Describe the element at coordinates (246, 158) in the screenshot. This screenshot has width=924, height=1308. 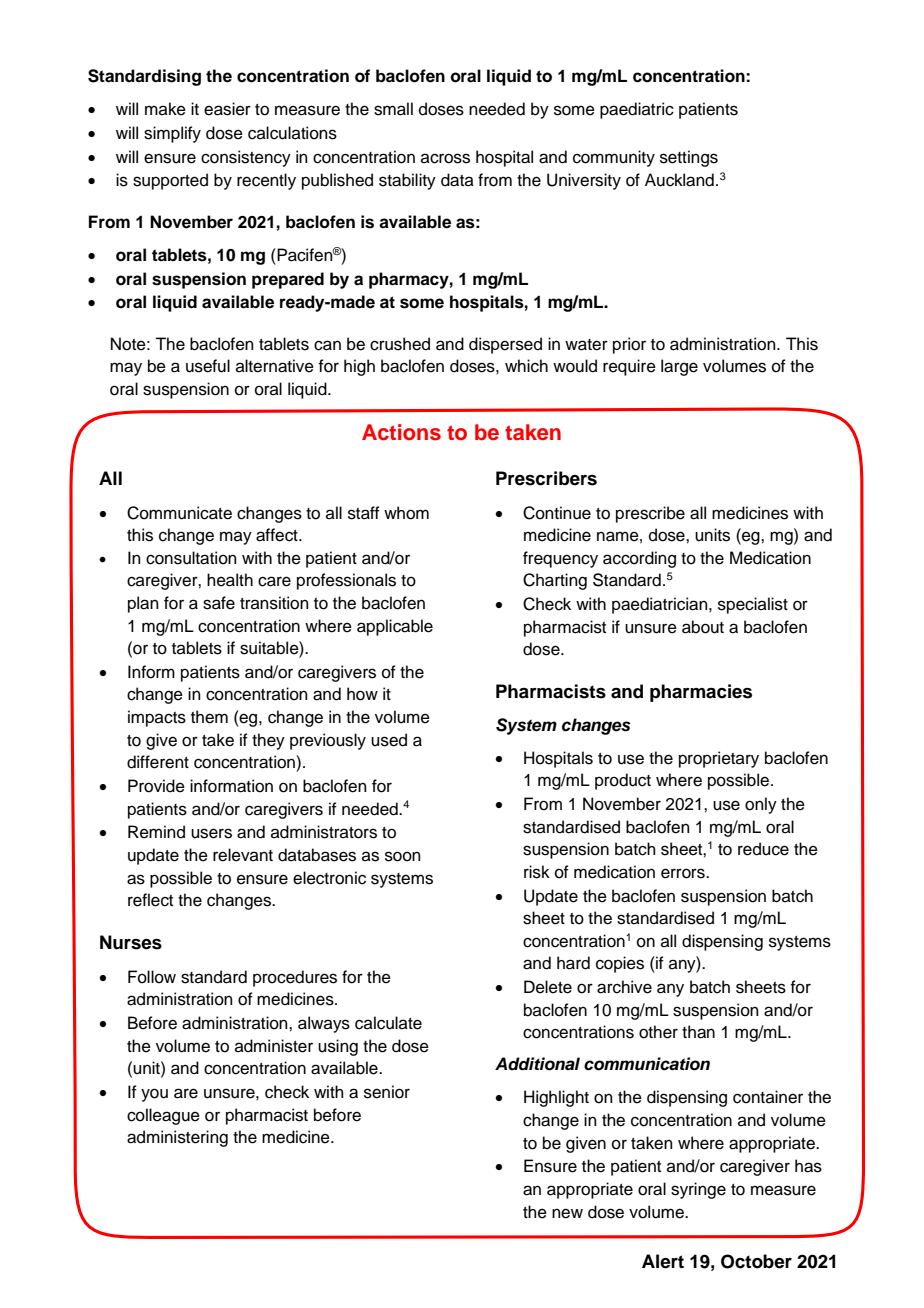
I see `consistency` at that location.
